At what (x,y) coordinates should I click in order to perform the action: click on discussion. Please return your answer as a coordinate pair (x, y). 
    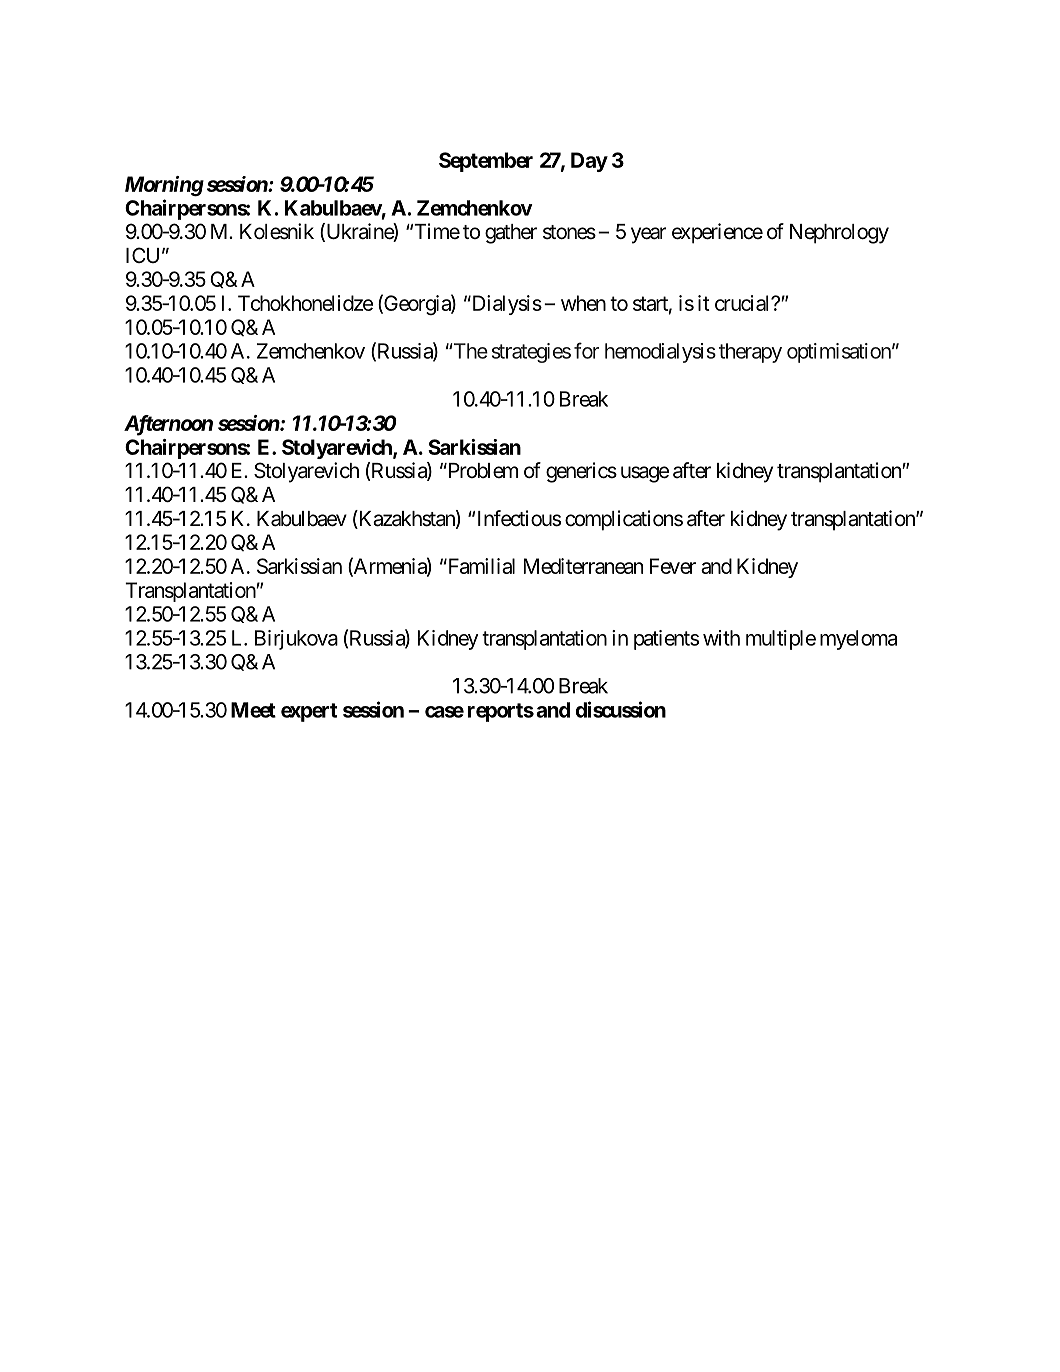
    Looking at the image, I should click on (621, 709).
